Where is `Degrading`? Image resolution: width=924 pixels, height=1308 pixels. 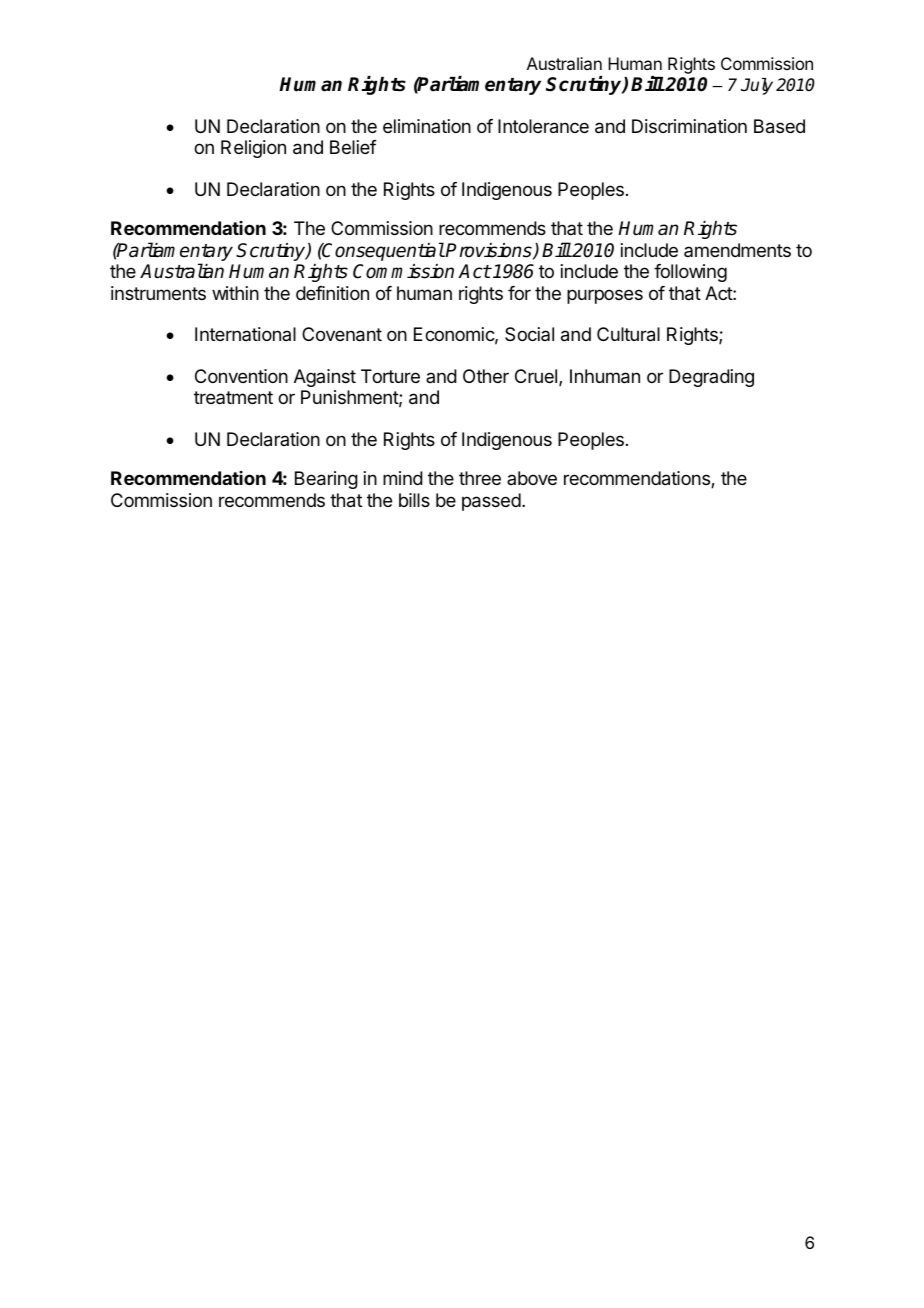 Degrading is located at coordinates (711, 378).
